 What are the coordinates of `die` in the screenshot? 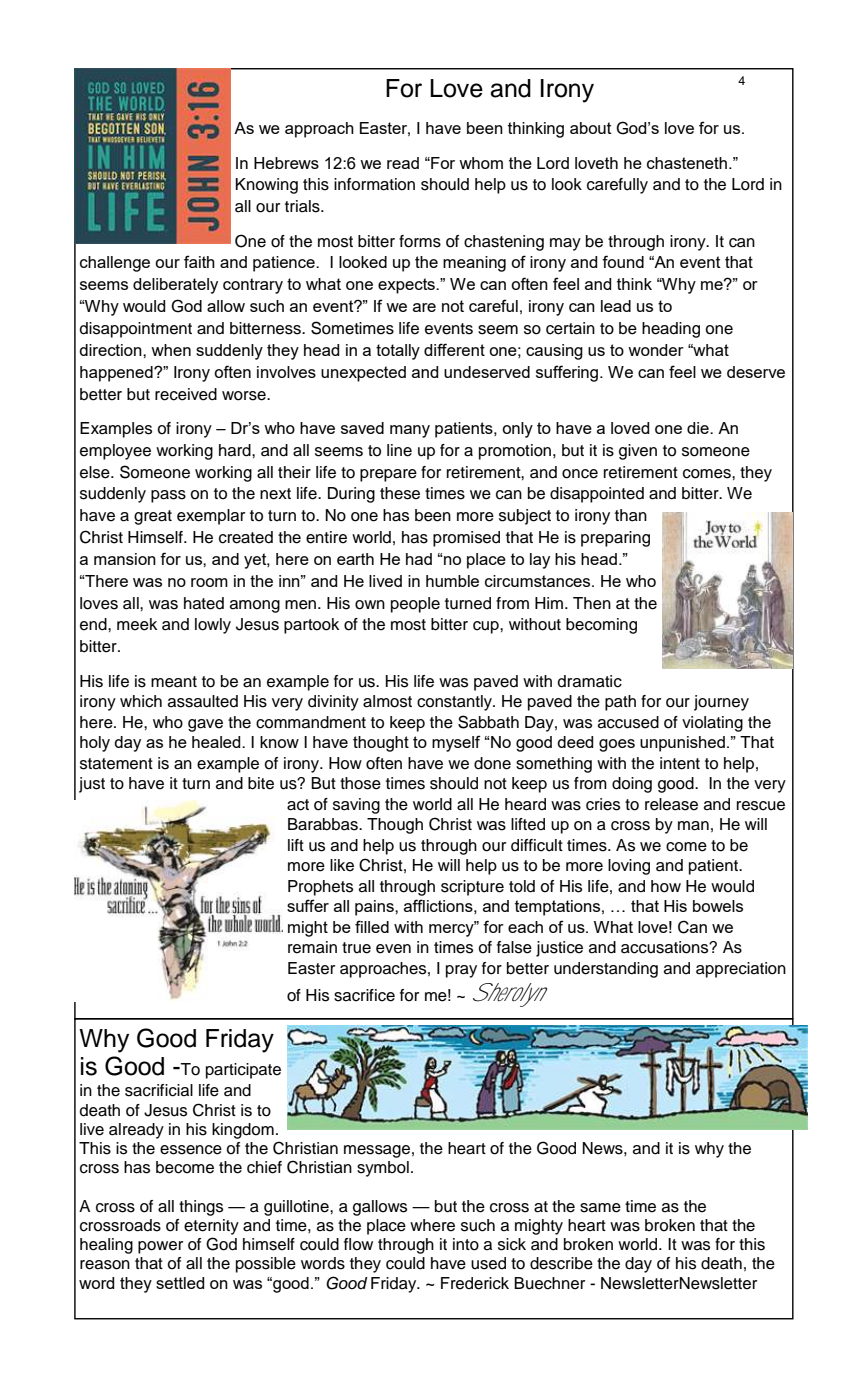 It's located at (699, 428).
